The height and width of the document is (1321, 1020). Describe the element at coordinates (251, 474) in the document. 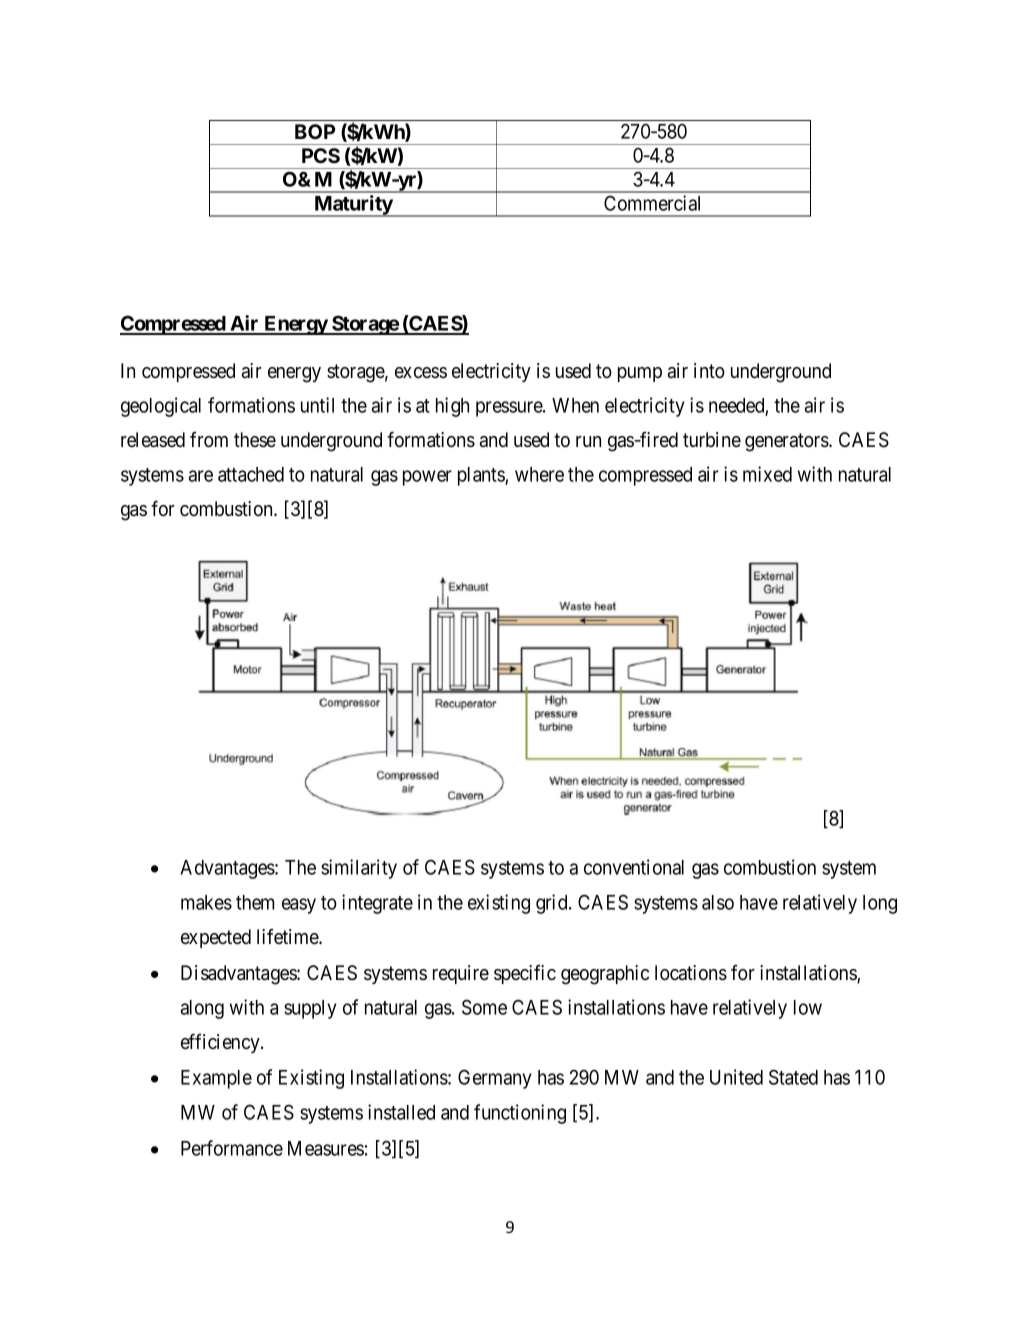

I see `attached` at that location.
